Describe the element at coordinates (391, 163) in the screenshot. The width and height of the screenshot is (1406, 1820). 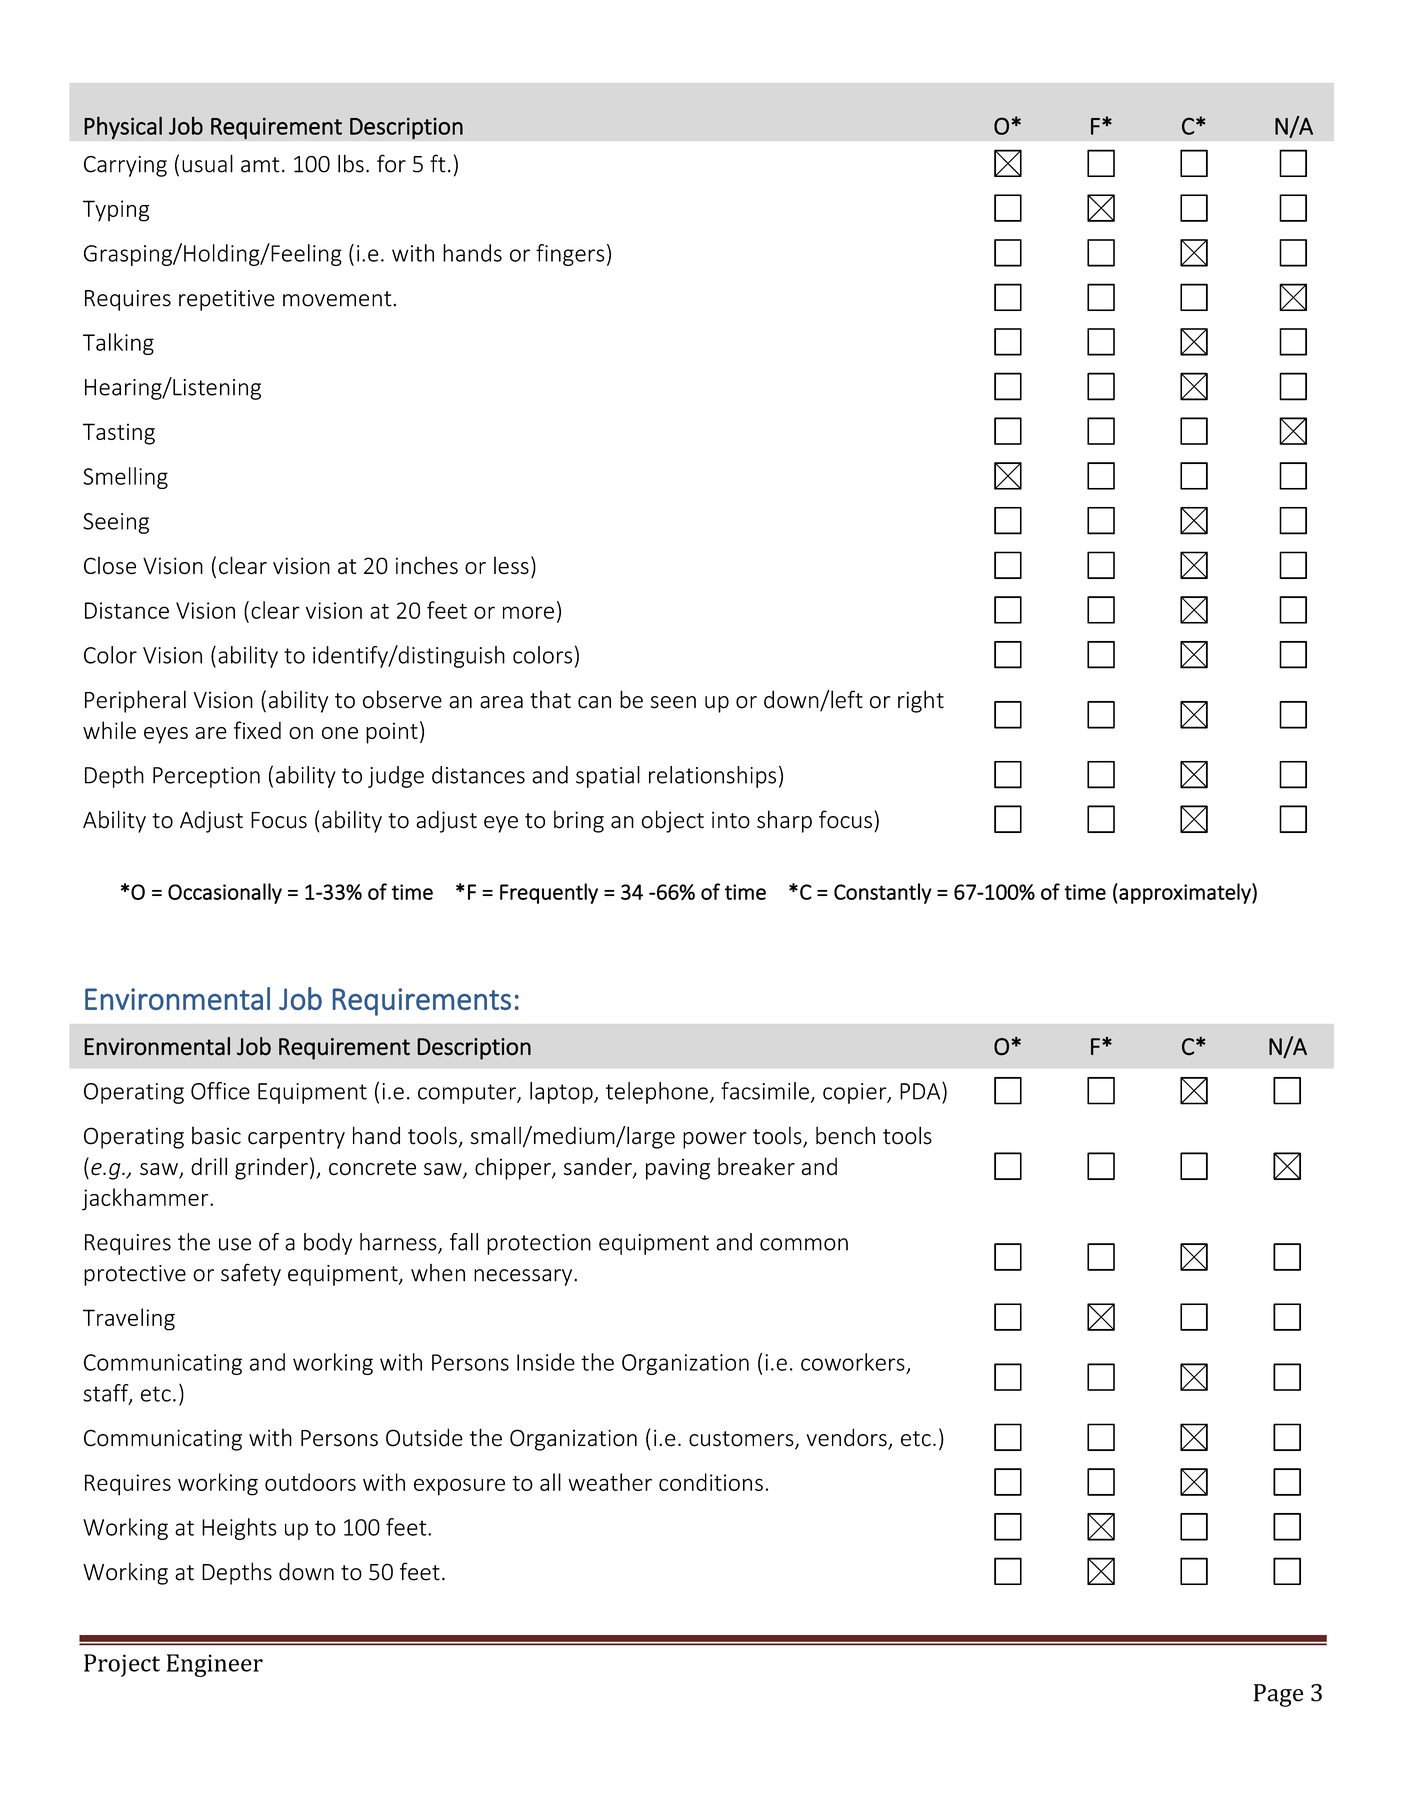
I see `for` at that location.
